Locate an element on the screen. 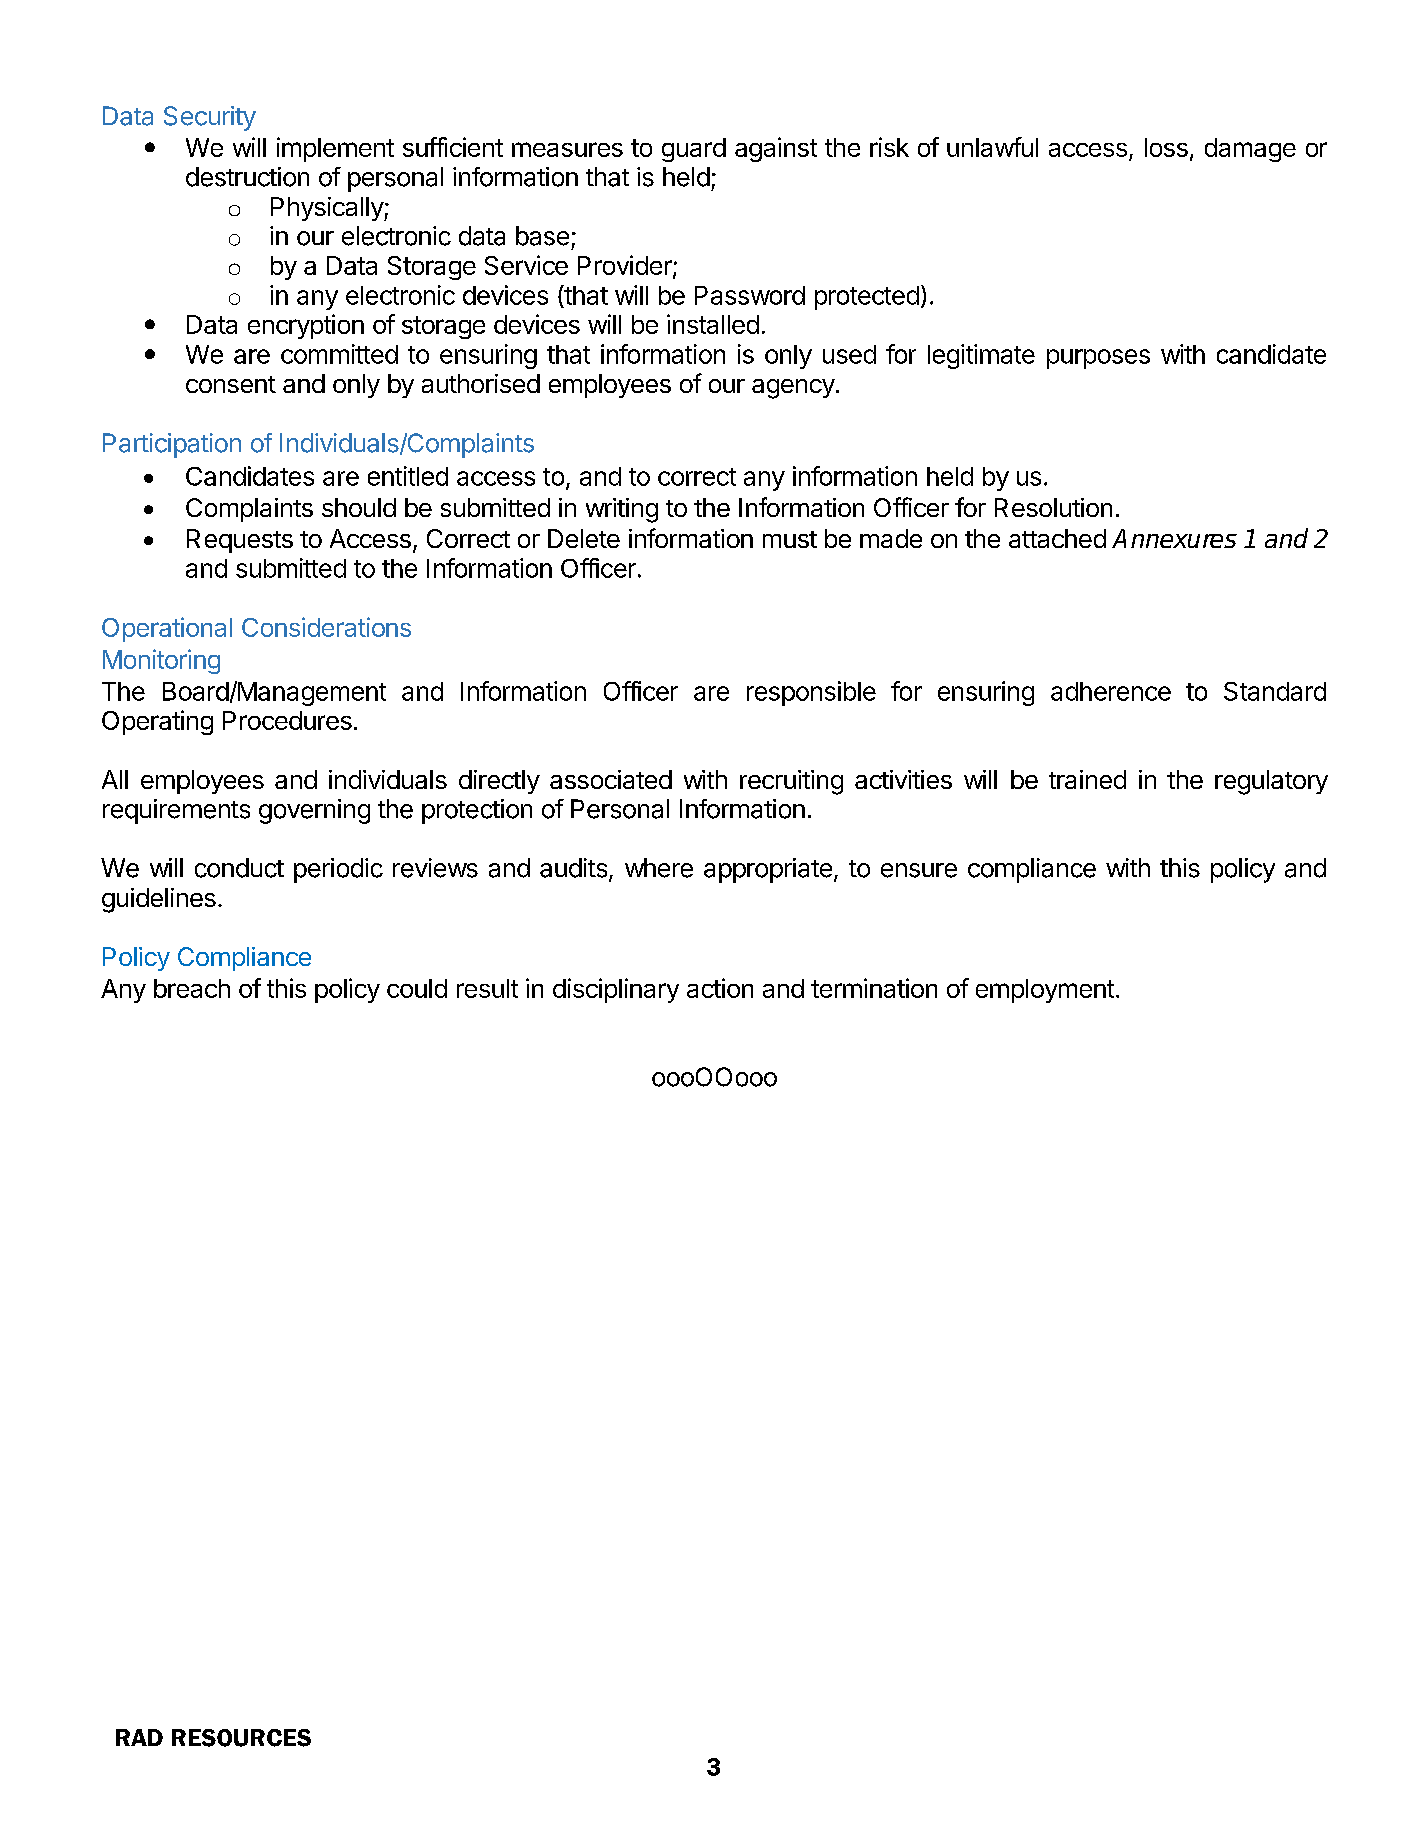  RESOURCES is located at coordinates (241, 1738).
